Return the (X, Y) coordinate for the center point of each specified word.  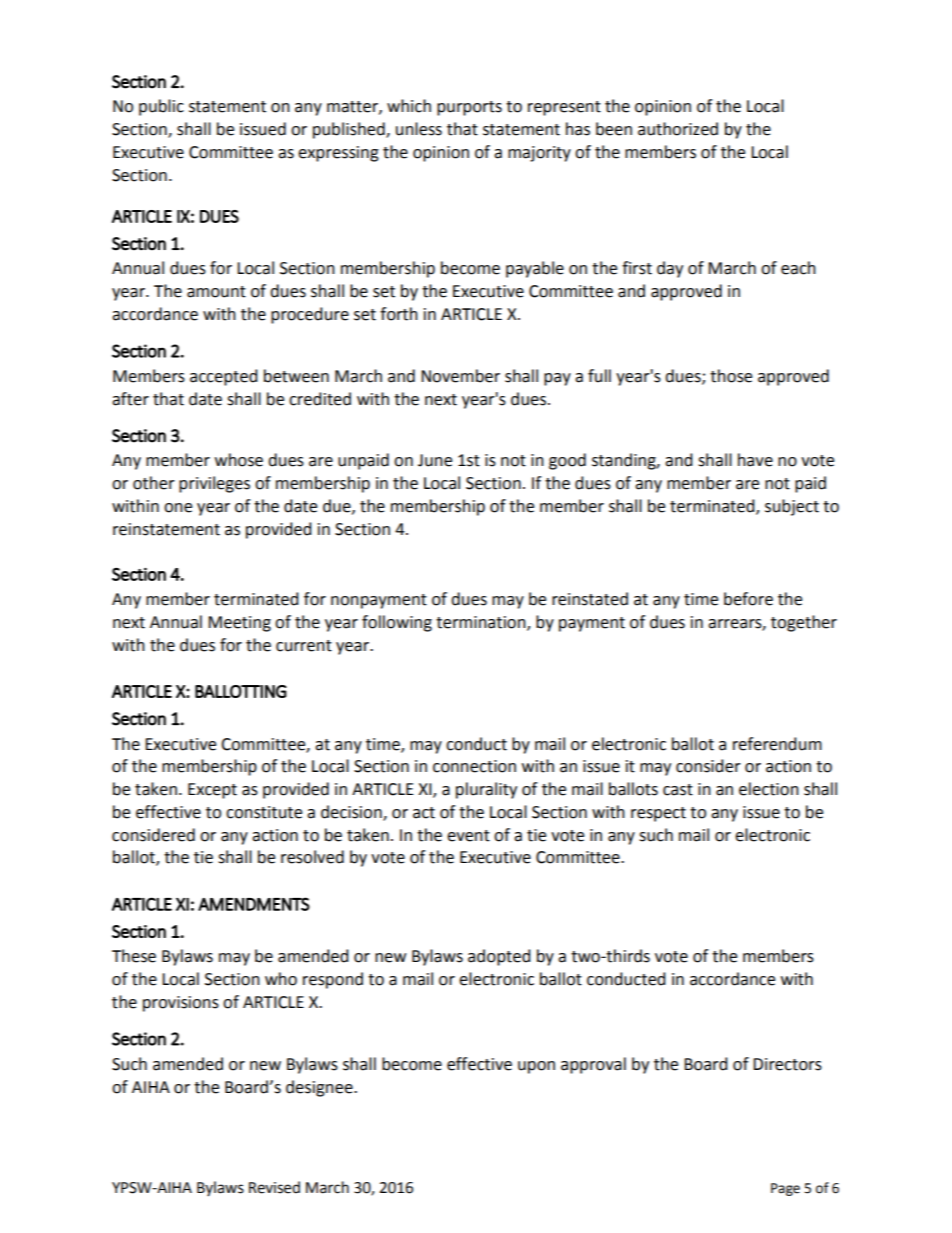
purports (469, 108)
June (435, 460)
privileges (214, 484)
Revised (274, 1187)
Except (212, 791)
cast (678, 790)
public (161, 107)
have (755, 460)
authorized (678, 129)
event (468, 836)
